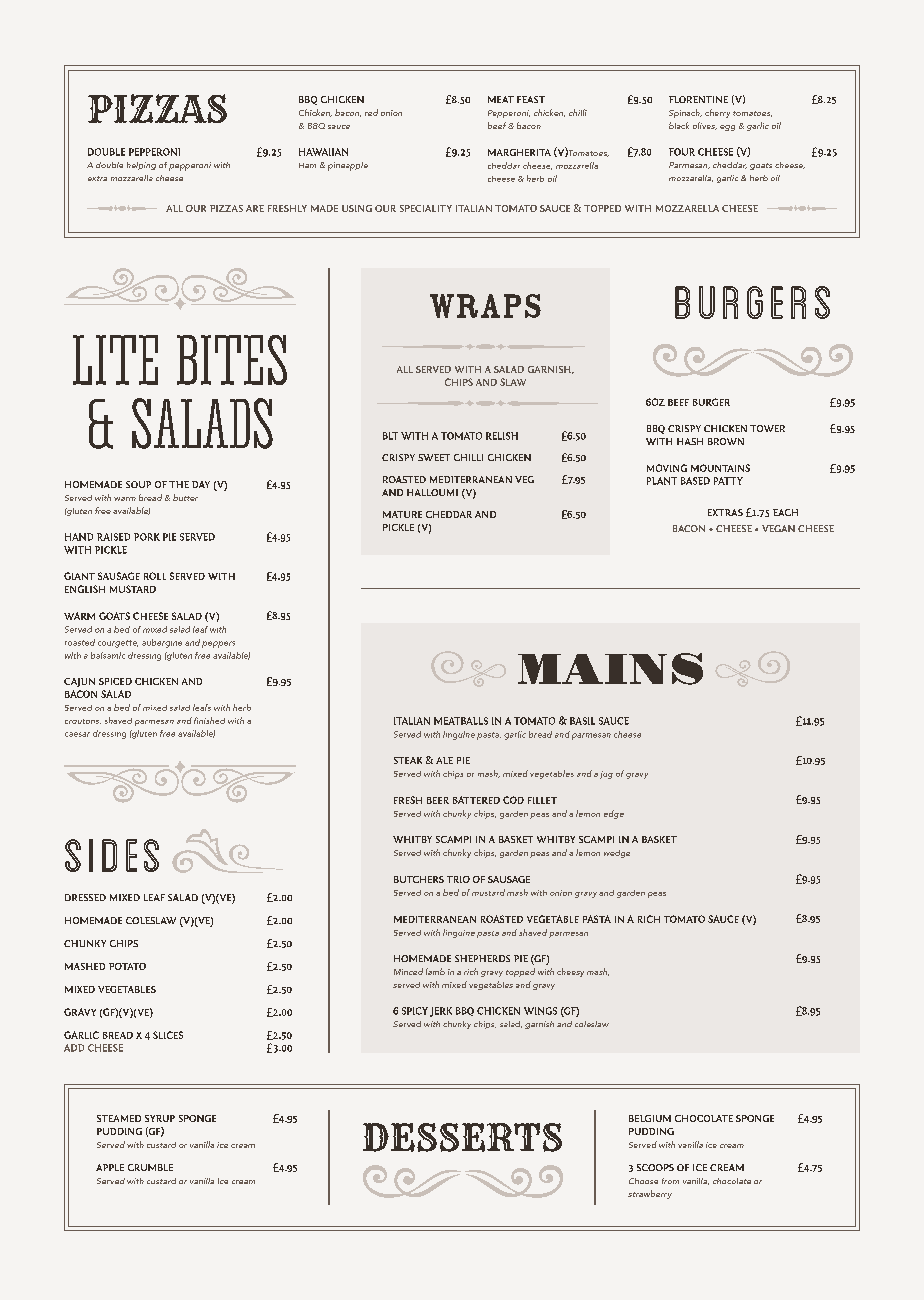 This page has height=1300, width=924. I want to click on MARGHERITA, so click(519, 152).
